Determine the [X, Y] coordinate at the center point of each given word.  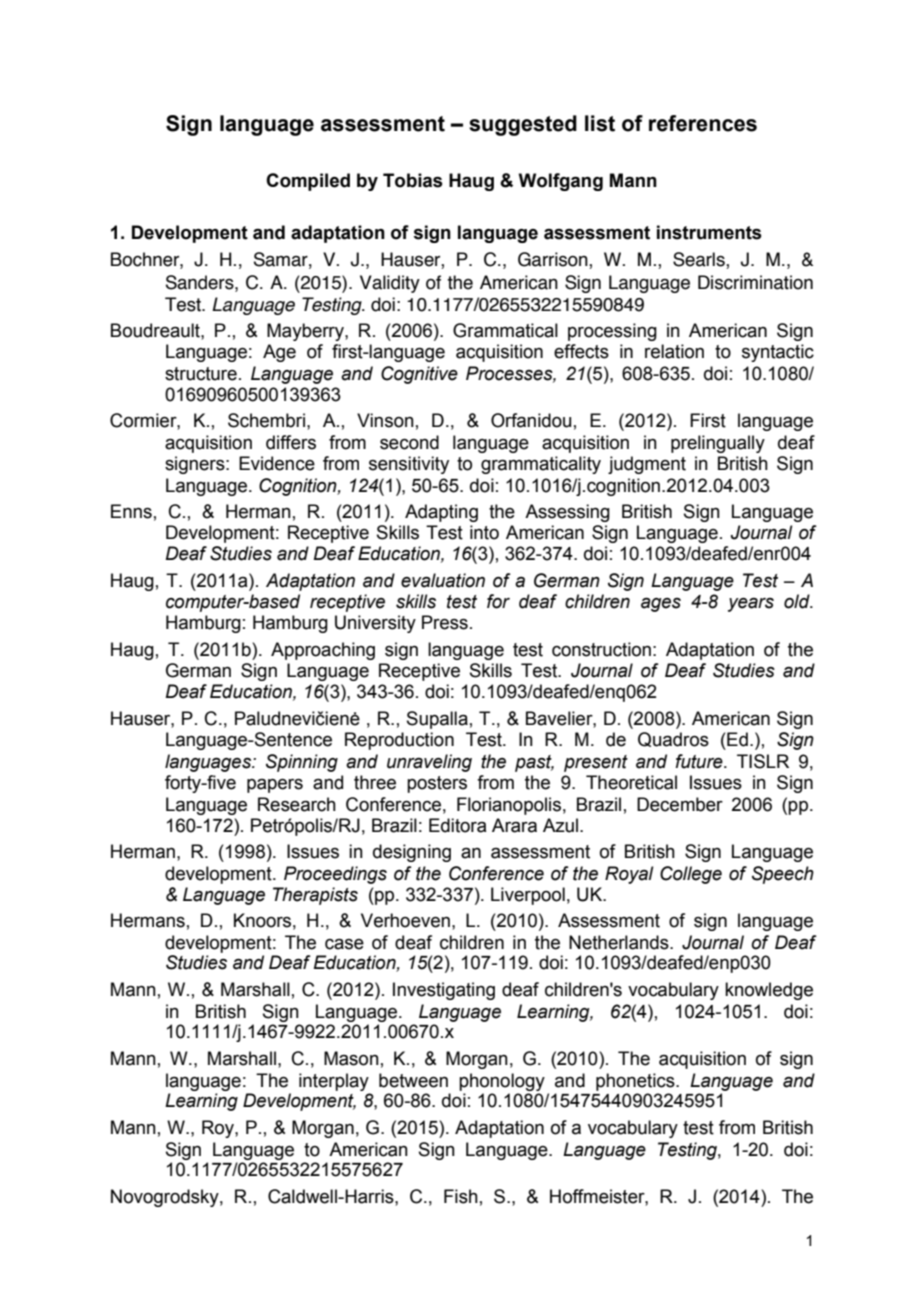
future [700, 761]
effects [581, 351]
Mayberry [306, 332]
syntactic [778, 353]
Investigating [444, 991]
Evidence [277, 463]
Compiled [308, 182]
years [751, 605]
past [534, 763]
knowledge [769, 991]
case [344, 944]
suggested [523, 125]
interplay [334, 1082]
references [703, 123]
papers [275, 786]
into [484, 532]
